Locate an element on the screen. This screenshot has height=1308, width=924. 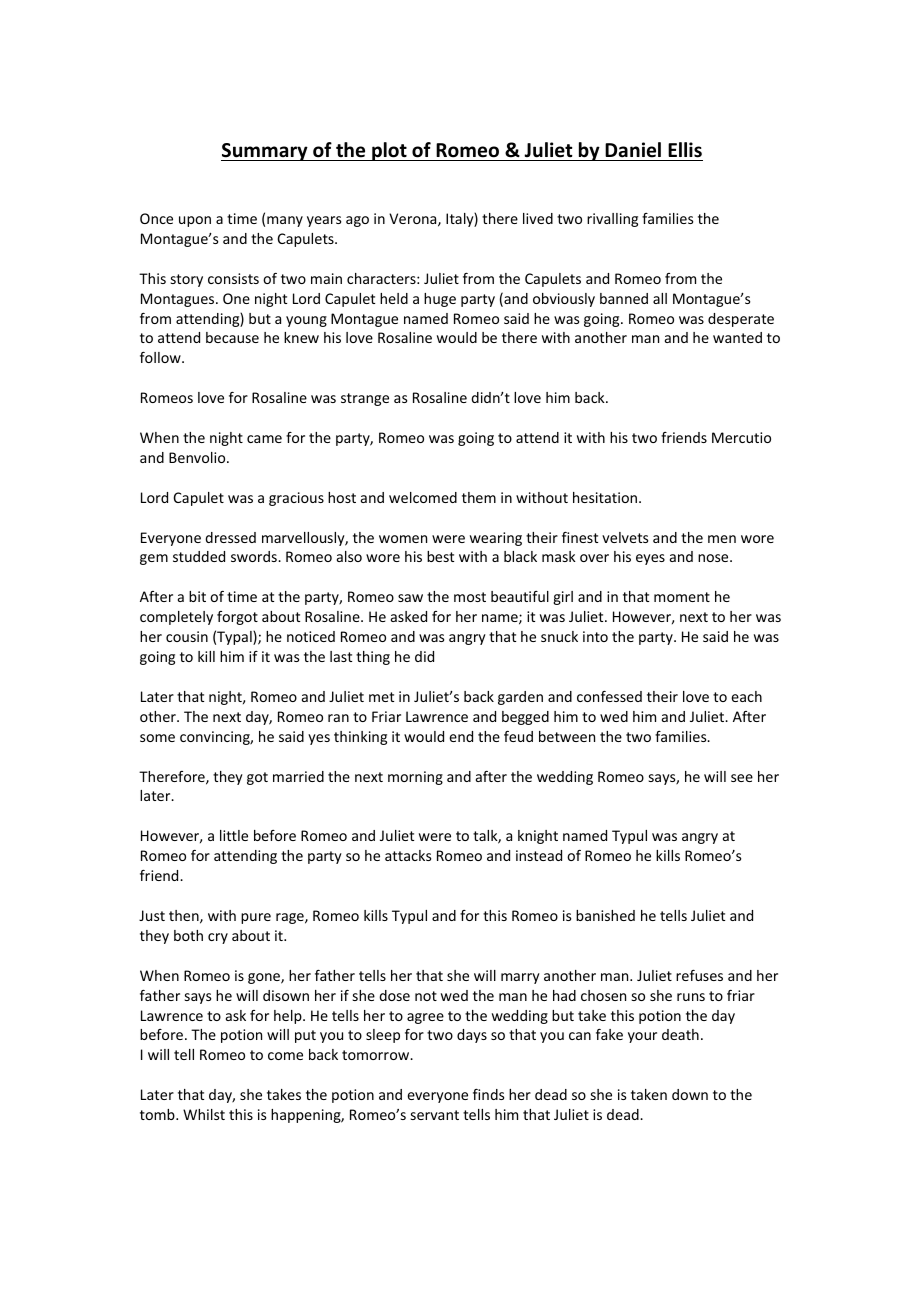
Whilst is located at coordinates (204, 1114).
